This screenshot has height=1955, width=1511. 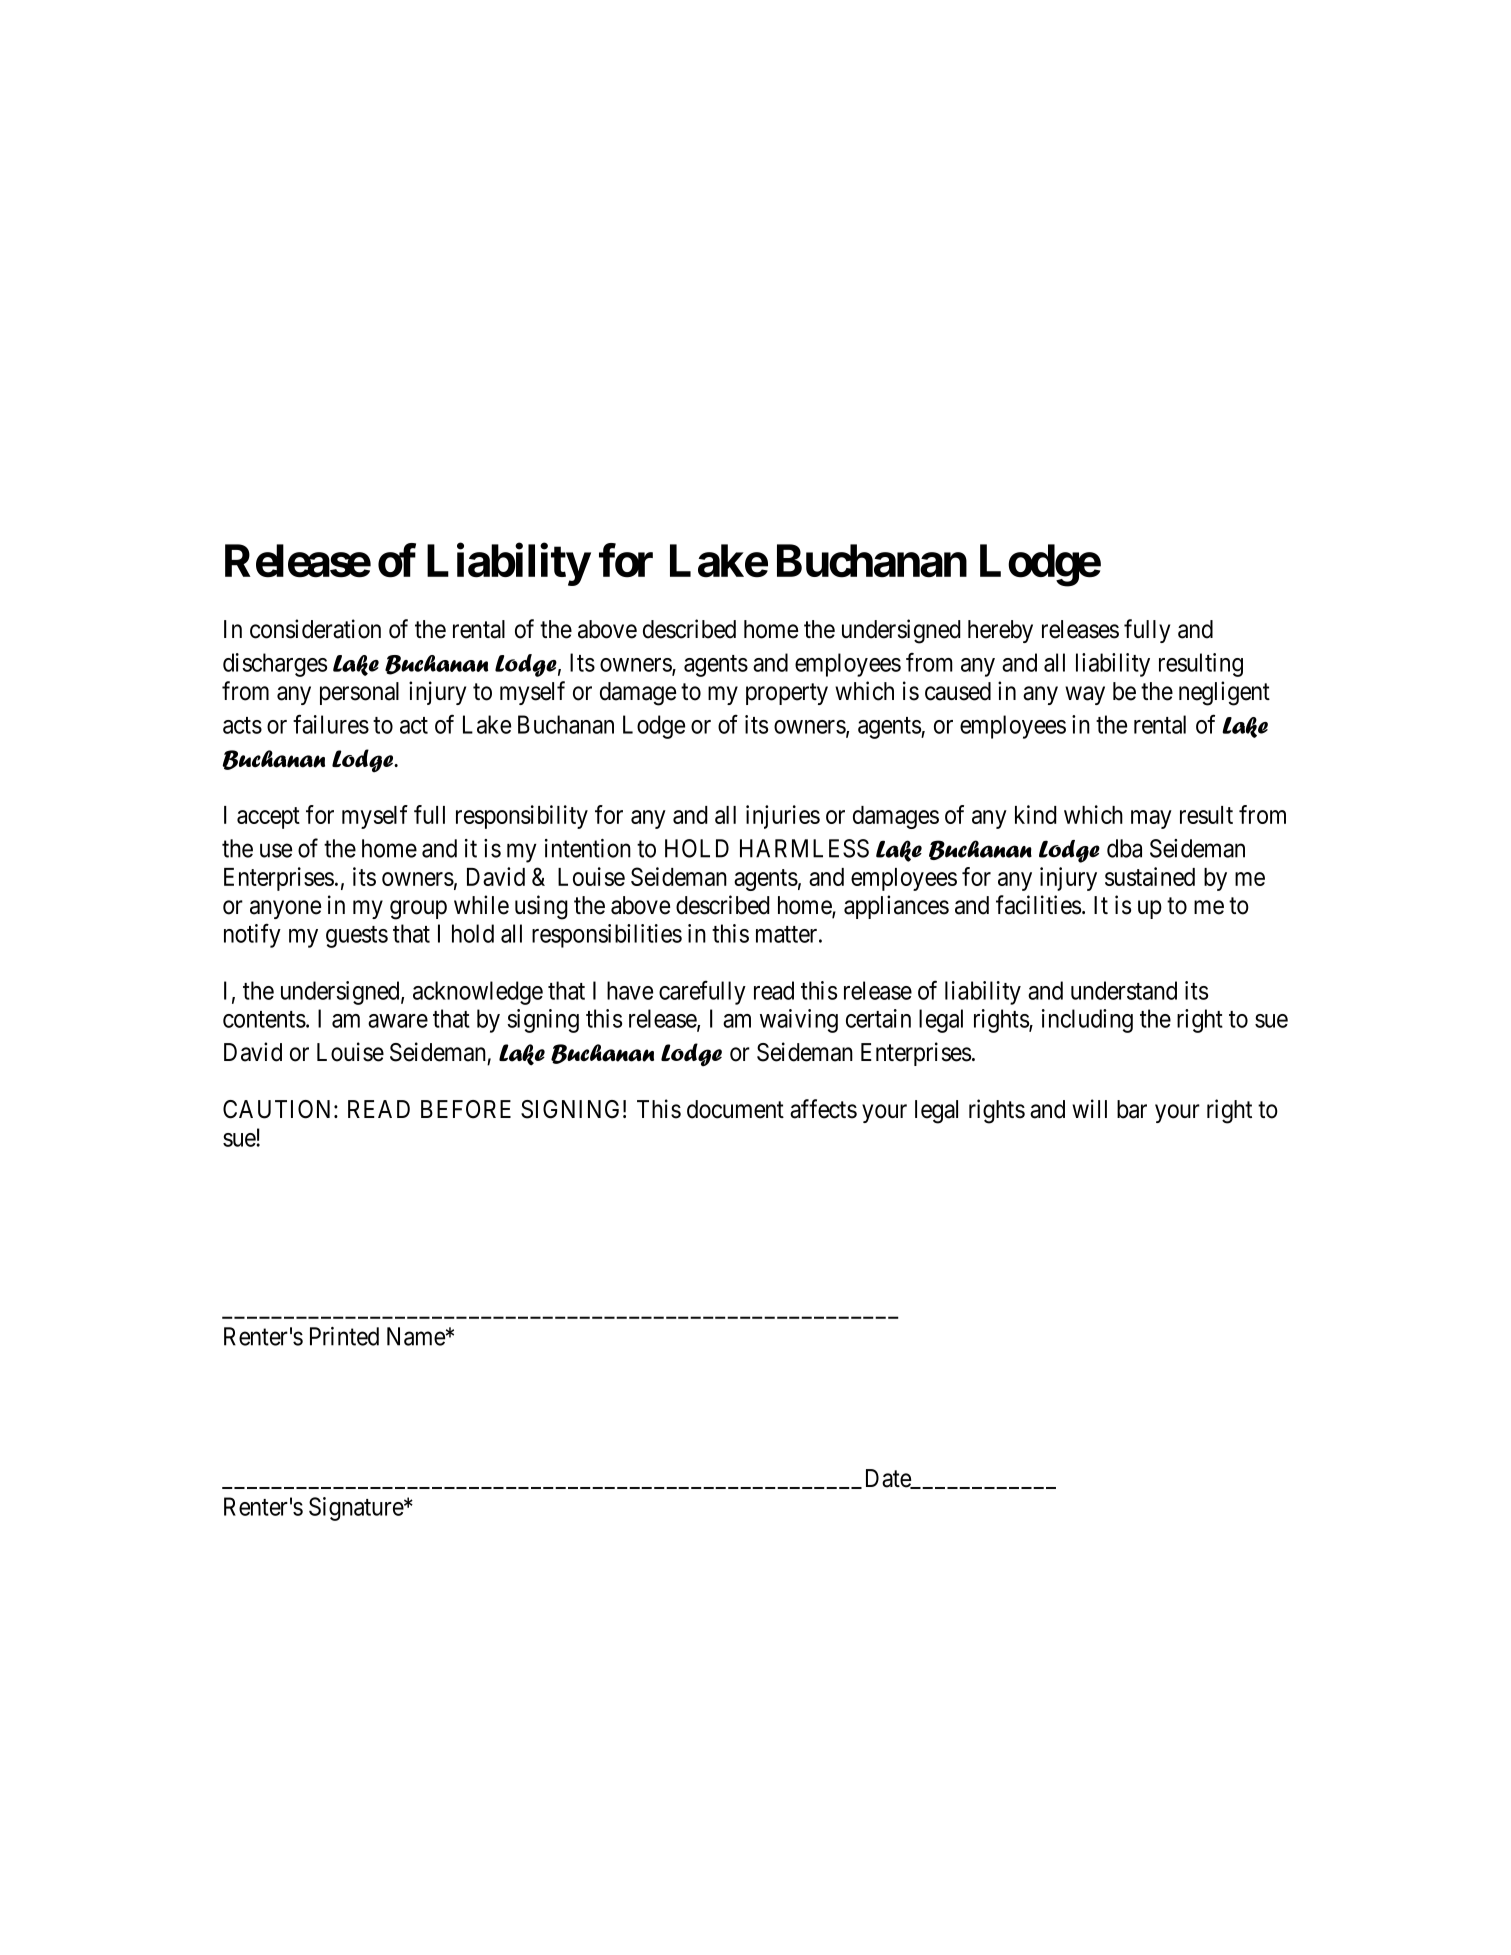 What do you see at coordinates (398, 1021) in the screenshot?
I see `aware` at bounding box center [398, 1021].
